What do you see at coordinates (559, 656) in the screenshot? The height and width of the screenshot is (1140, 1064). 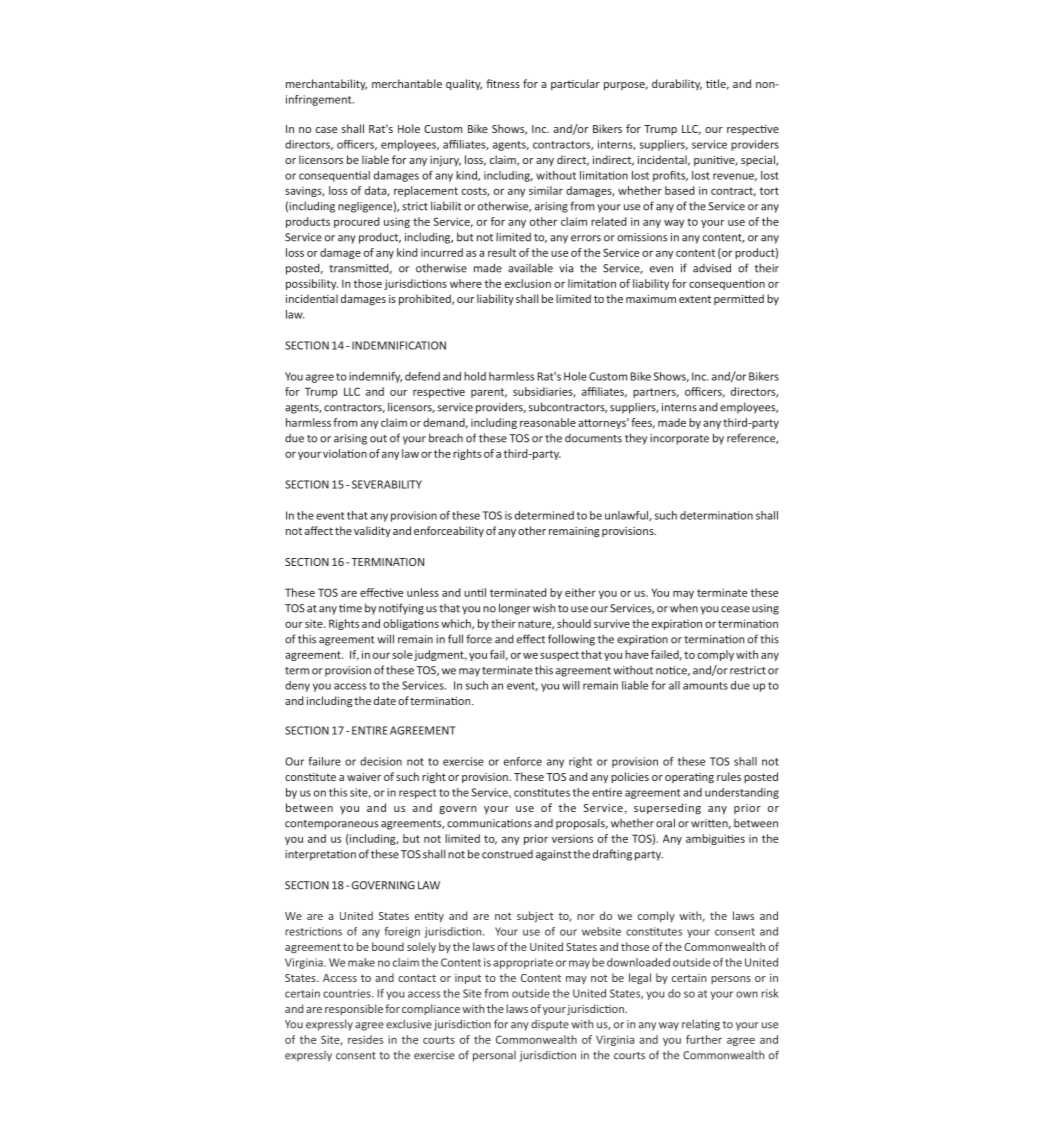 I see `suspect` at bounding box center [559, 656].
